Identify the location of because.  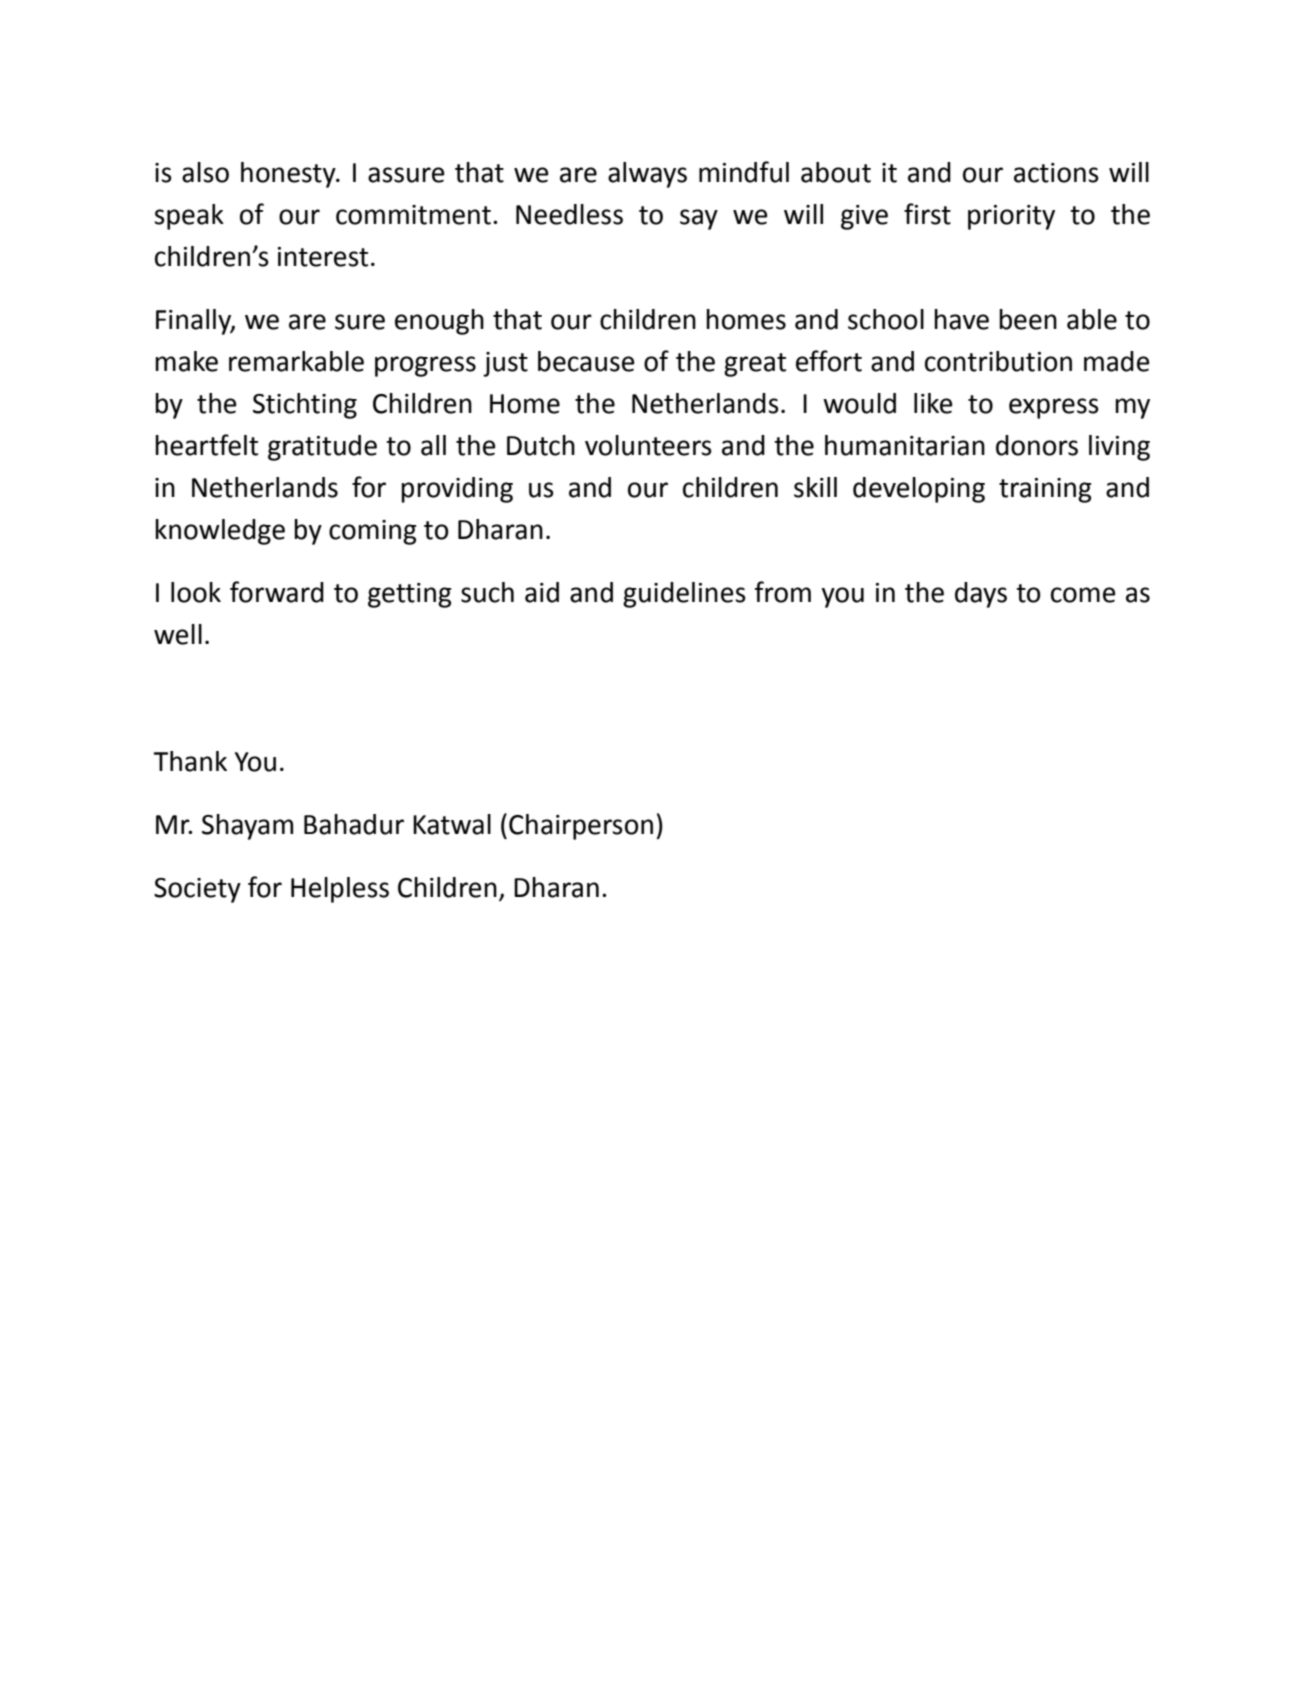
(586, 361).
